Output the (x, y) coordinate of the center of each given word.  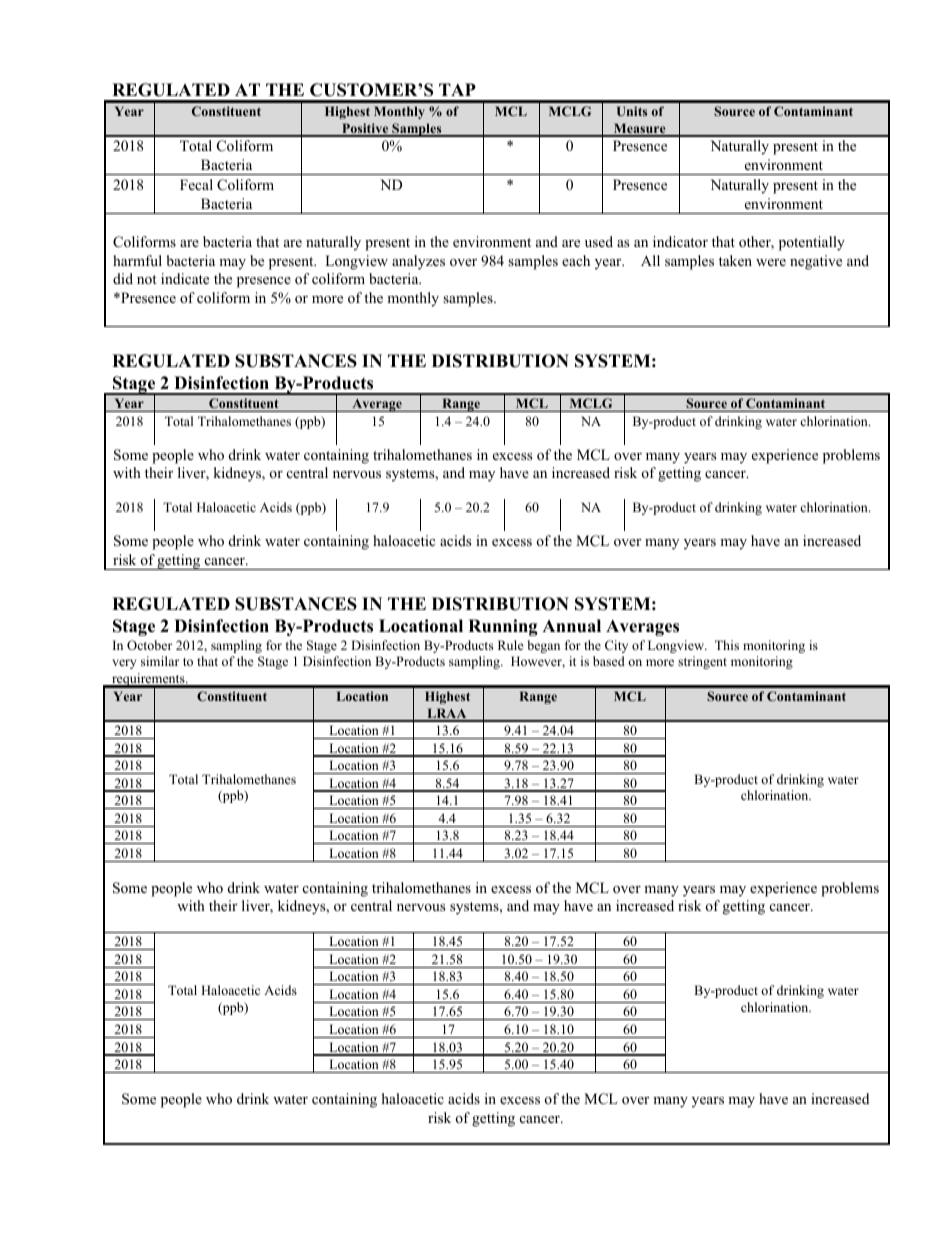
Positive (365, 129)
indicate (185, 278)
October (149, 645)
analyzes (418, 262)
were (771, 262)
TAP (457, 89)
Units (632, 111)
